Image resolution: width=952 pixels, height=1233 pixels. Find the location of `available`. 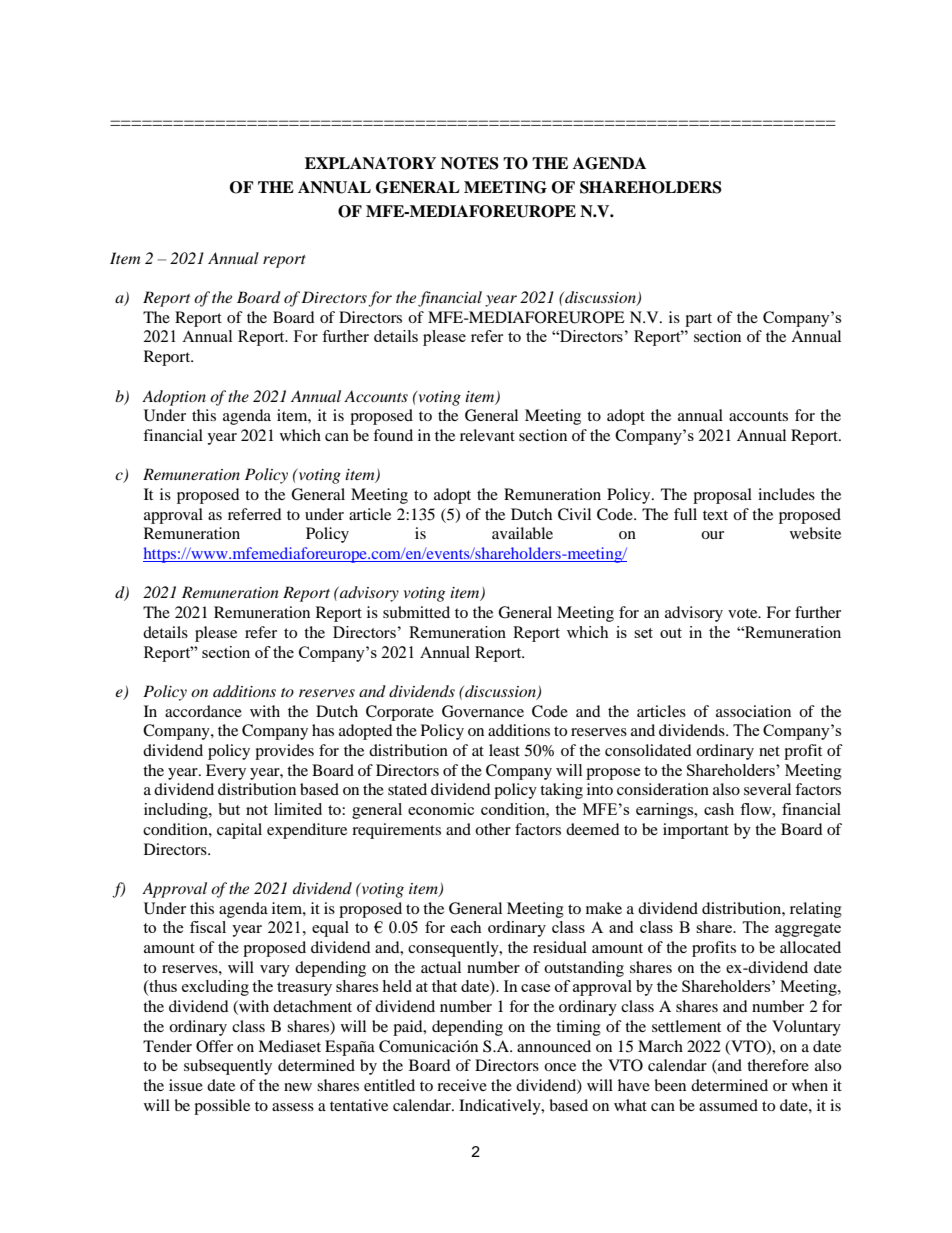

available is located at coordinates (522, 533).
